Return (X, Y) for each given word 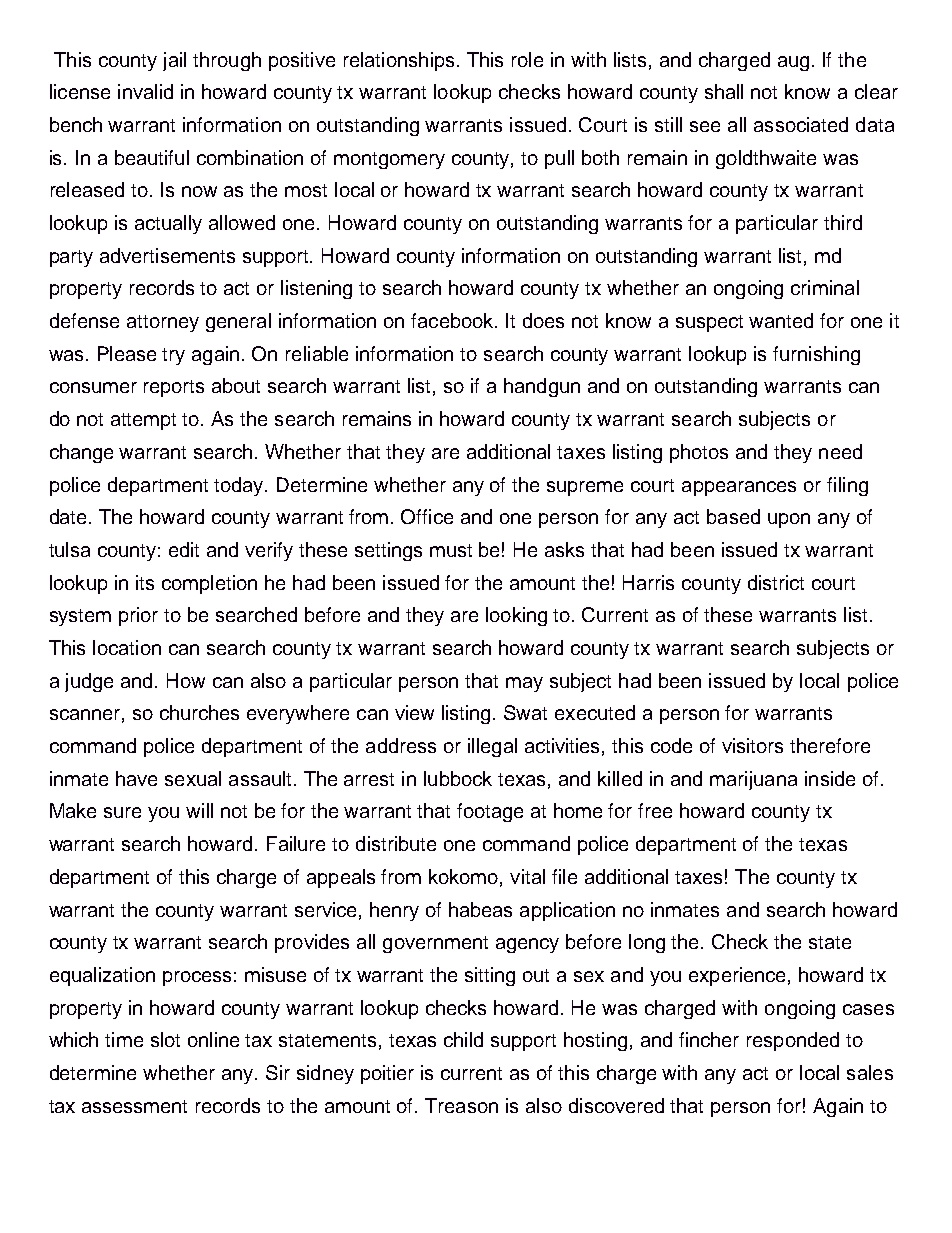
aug (793, 63)
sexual (193, 778)
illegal (492, 747)
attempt (143, 421)
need (840, 451)
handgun (542, 387)
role (527, 59)
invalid (145, 91)
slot (165, 1039)
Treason (461, 1105)
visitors (752, 745)
